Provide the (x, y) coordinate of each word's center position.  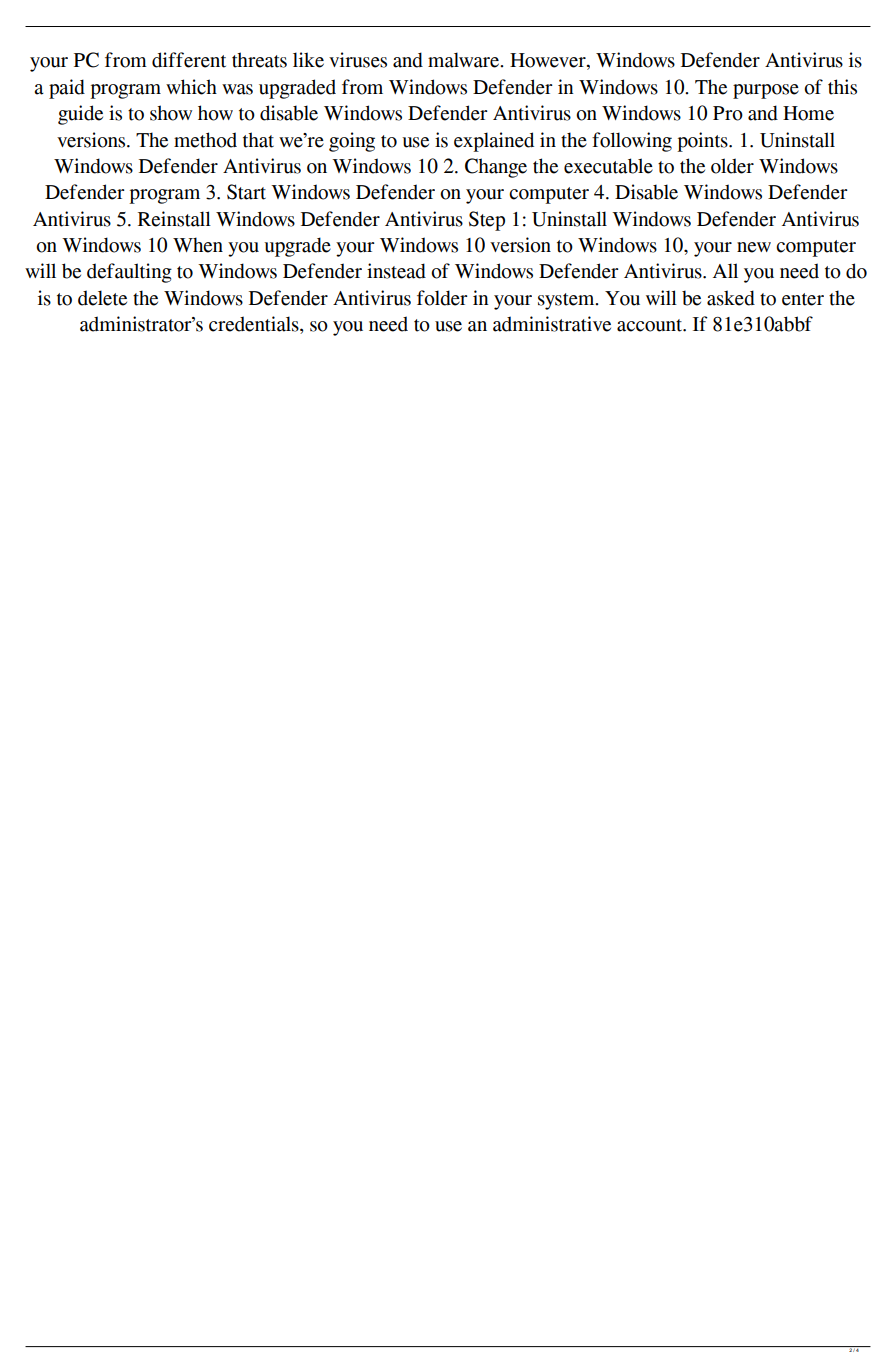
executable (608, 166)
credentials (255, 325)
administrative (552, 324)
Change (496, 168)
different (189, 60)
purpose (766, 91)
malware (465, 60)
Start (246, 192)
